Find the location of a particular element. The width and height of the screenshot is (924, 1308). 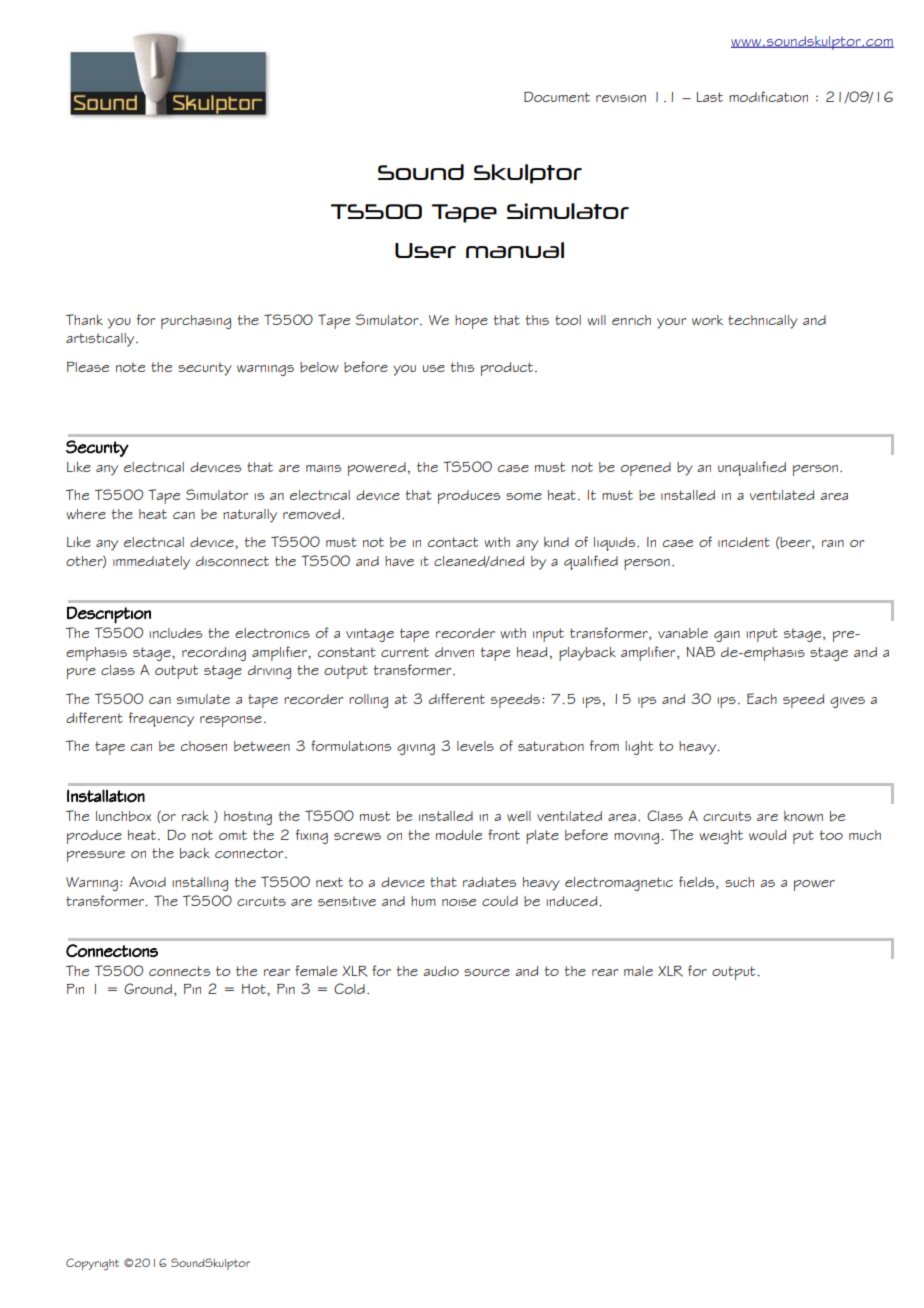

naturally is located at coordinates (250, 516).
